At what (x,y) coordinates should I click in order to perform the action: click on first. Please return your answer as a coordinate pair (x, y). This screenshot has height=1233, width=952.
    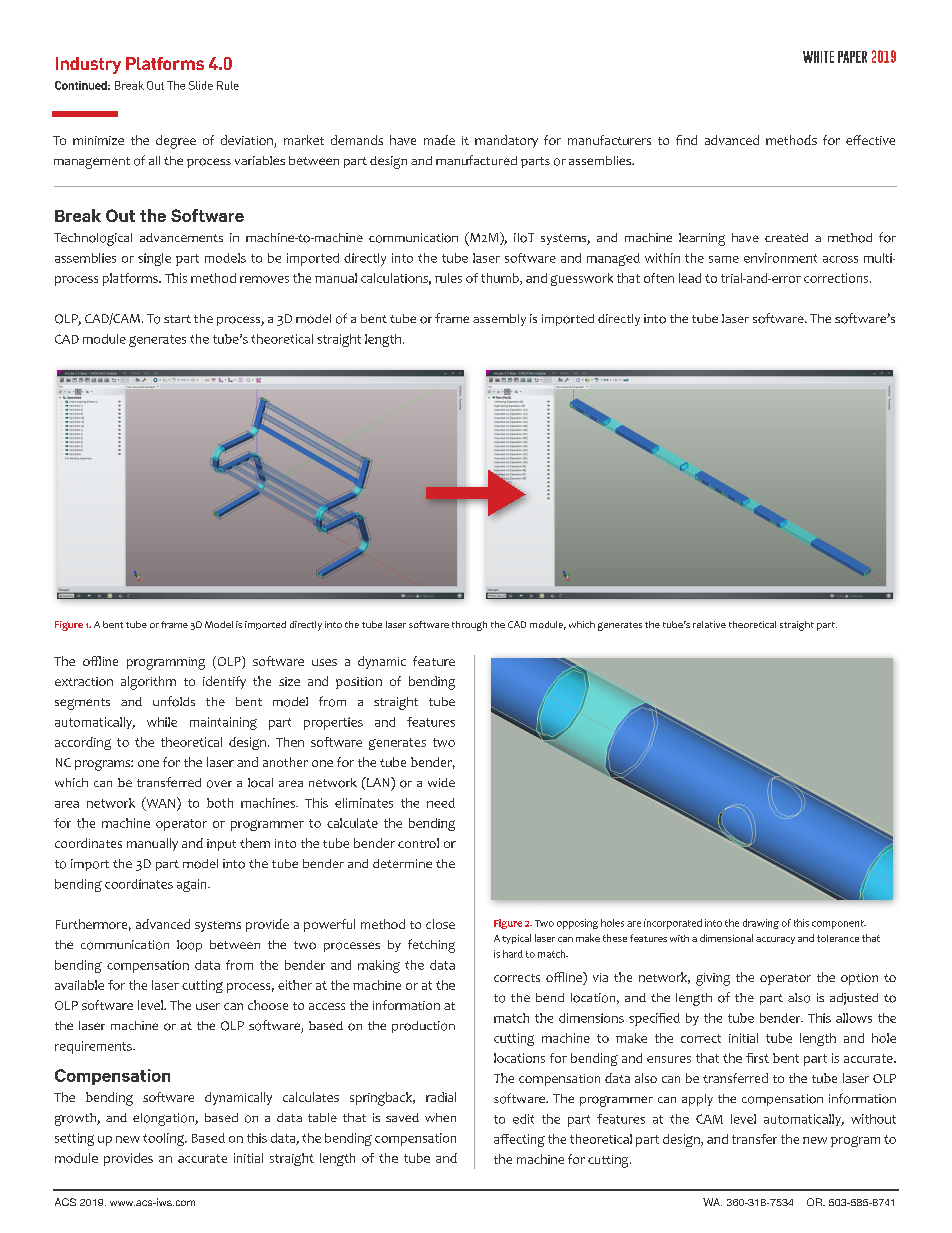
    Looking at the image, I should click on (757, 1058).
